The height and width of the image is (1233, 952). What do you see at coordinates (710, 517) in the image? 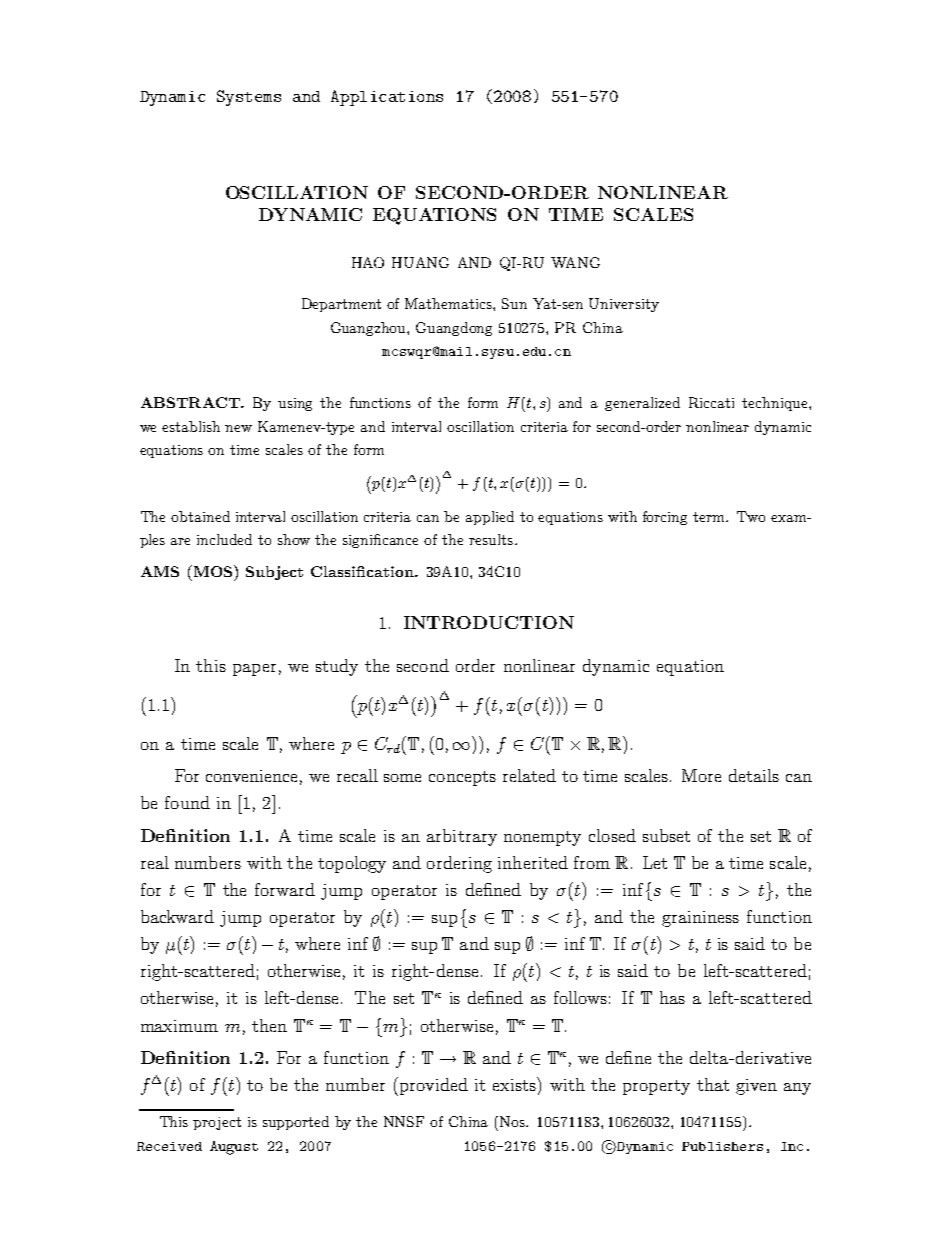
I see `term` at bounding box center [710, 517].
